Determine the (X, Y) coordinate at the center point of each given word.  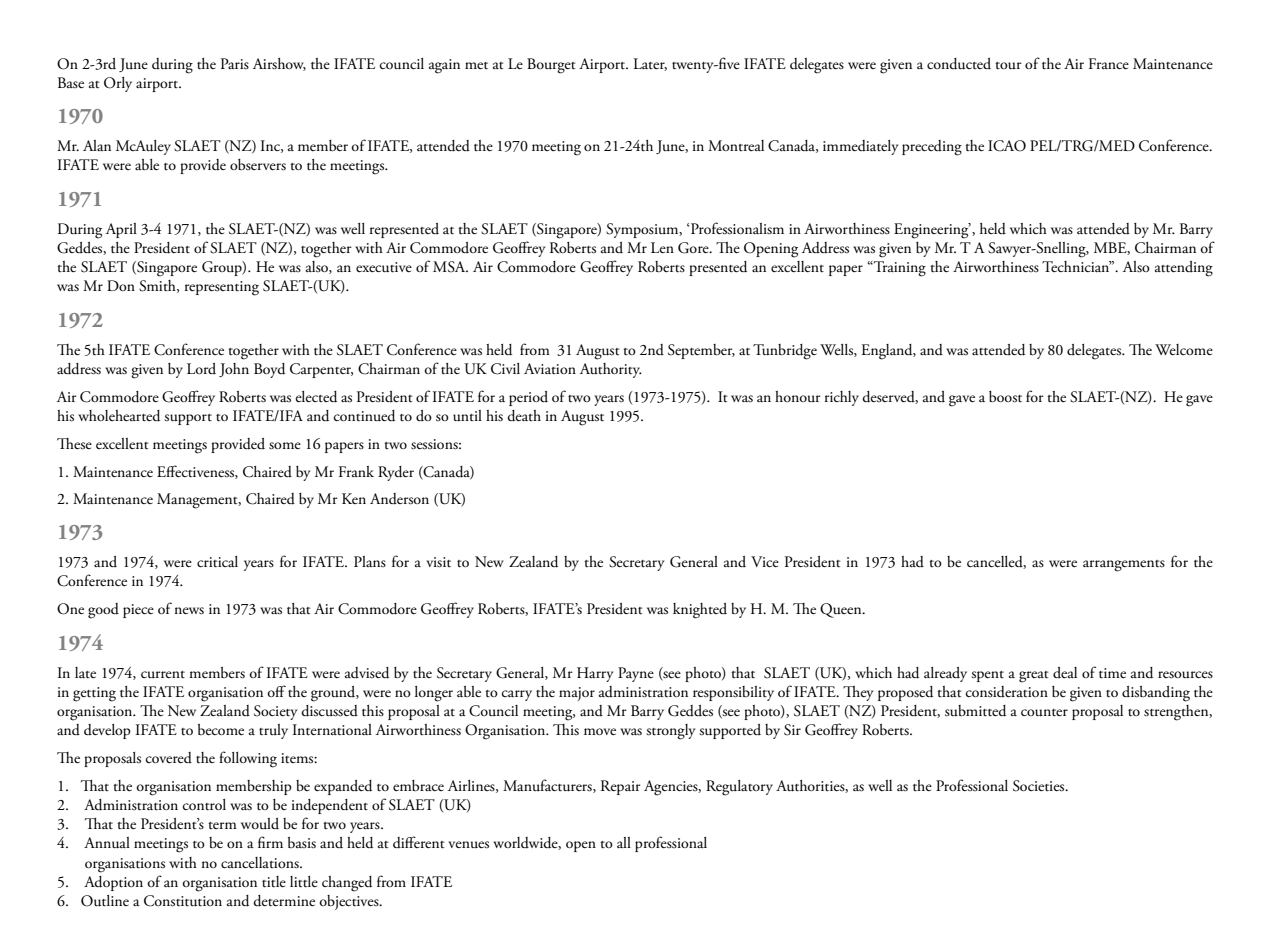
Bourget (551, 66)
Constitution (183, 901)
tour (1008, 66)
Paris (235, 63)
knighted (700, 611)
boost (1005, 397)
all (624, 842)
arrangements (1124, 566)
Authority (611, 370)
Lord (201, 368)
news (189, 611)
